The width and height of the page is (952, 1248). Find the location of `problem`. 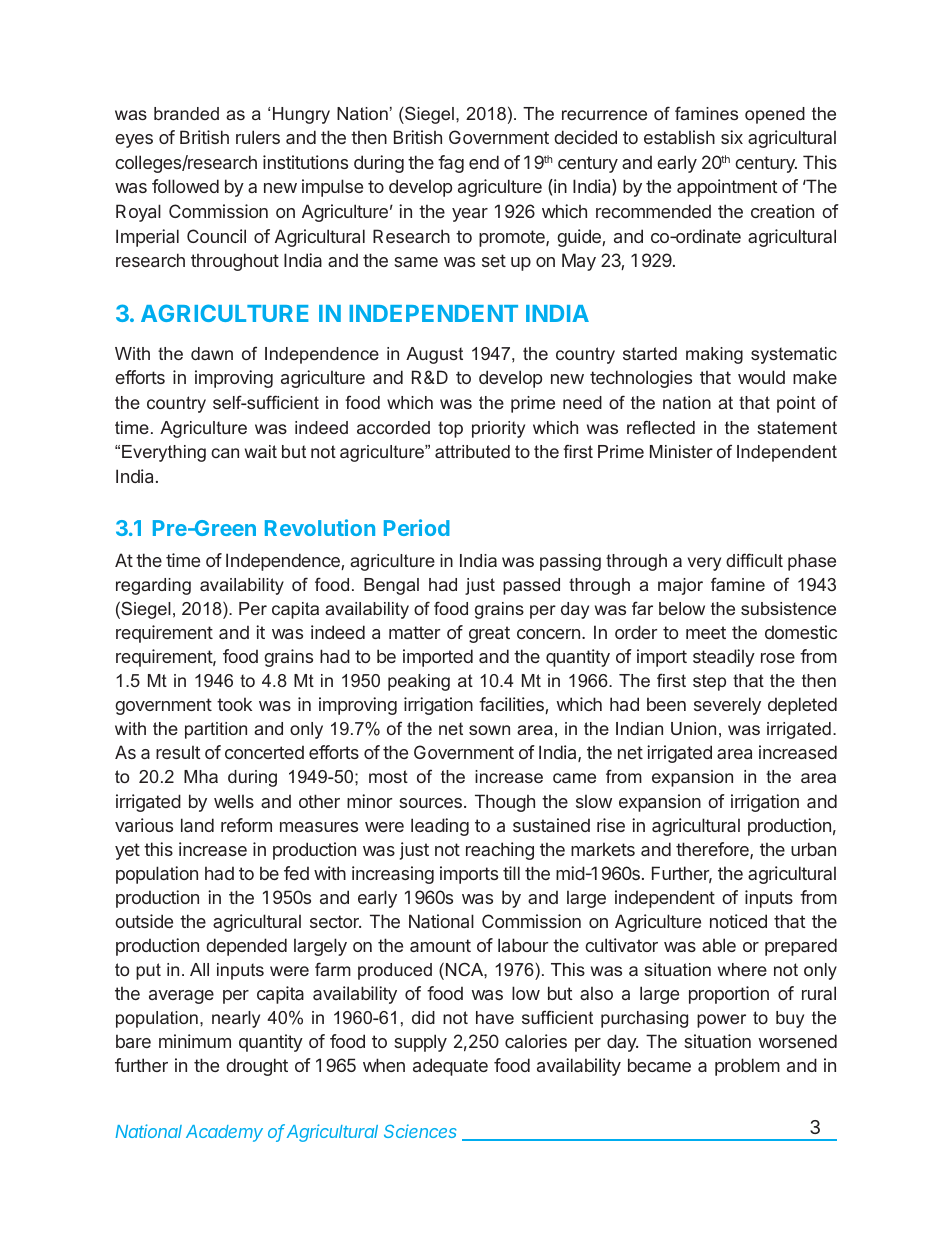

problem is located at coordinates (747, 1067).
